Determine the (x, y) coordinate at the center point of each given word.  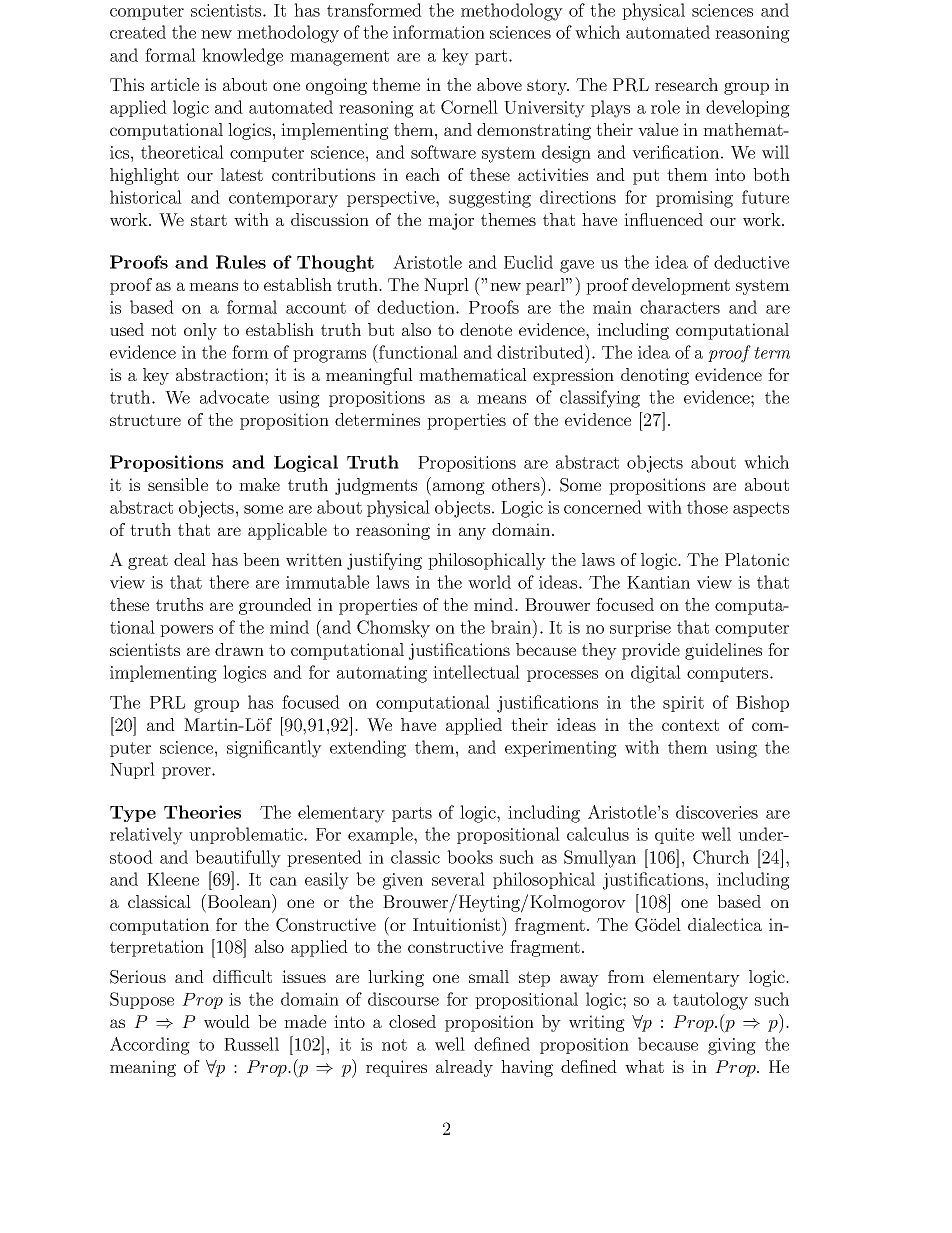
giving (732, 1046)
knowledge (242, 57)
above (499, 84)
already (464, 1068)
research (686, 84)
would (227, 1021)
